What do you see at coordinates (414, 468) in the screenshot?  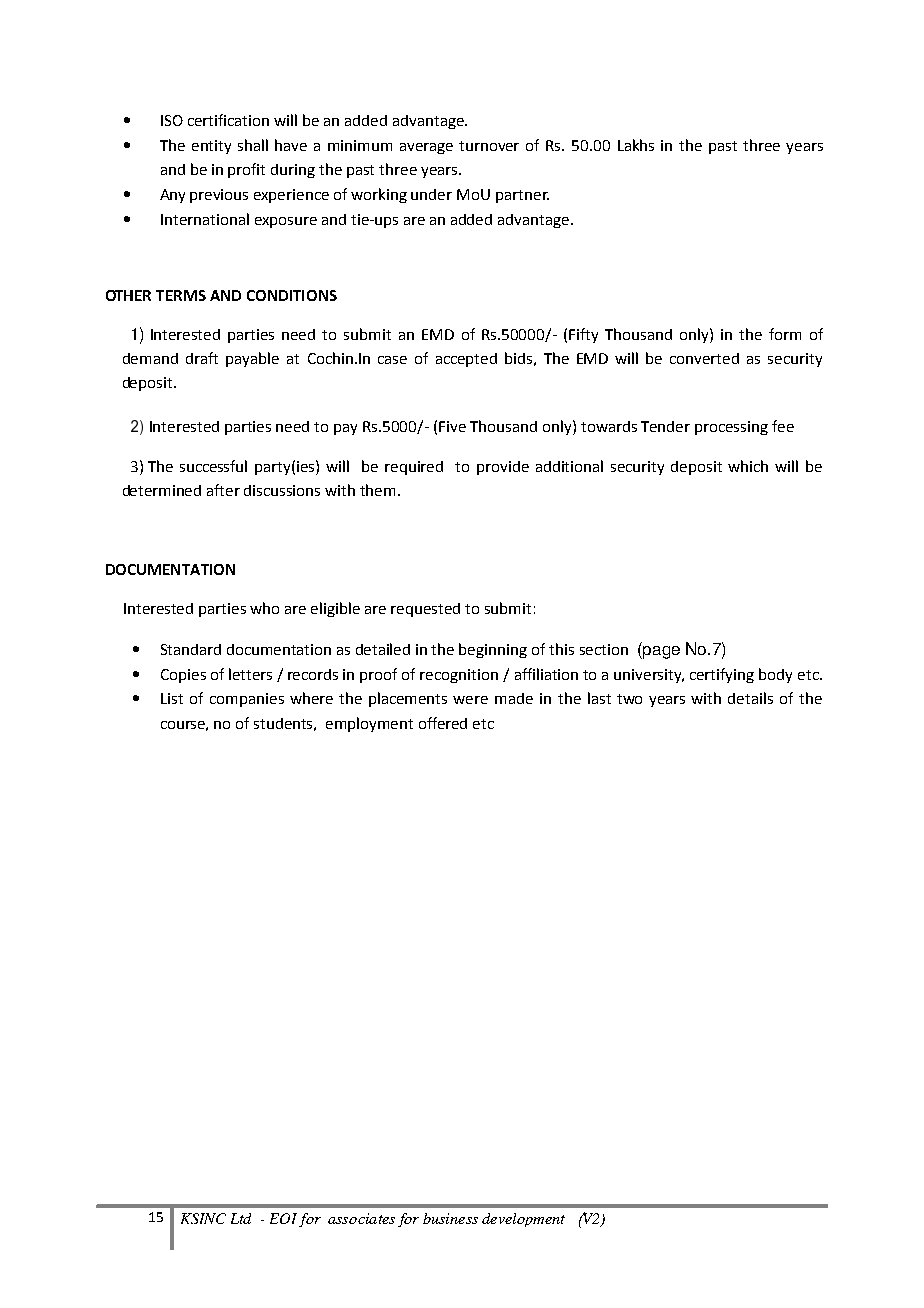 I see `required` at bounding box center [414, 468].
